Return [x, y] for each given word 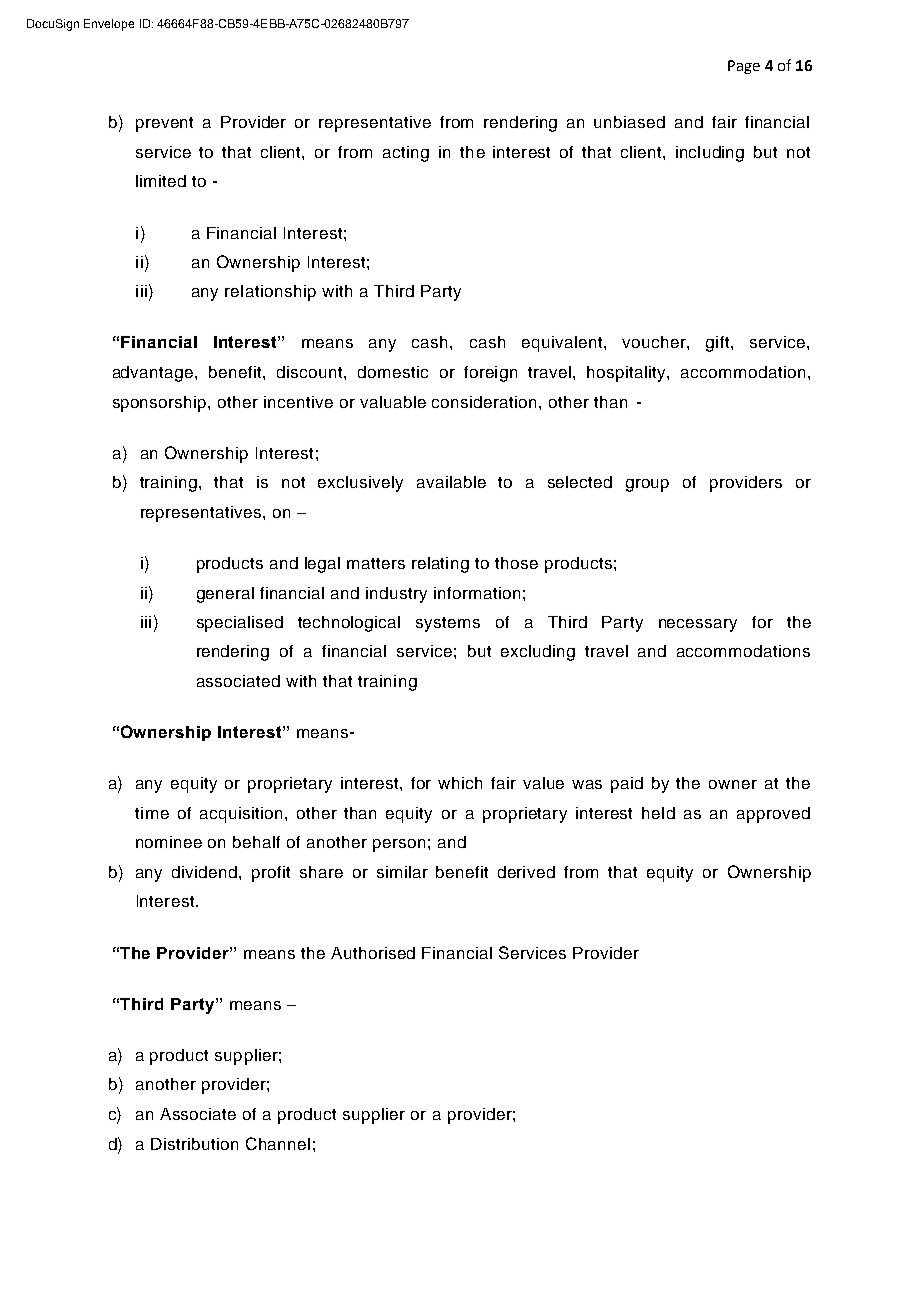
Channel [278, 1143]
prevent [164, 124]
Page [744, 67]
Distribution [194, 1144]
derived [526, 872]
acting [406, 154]
